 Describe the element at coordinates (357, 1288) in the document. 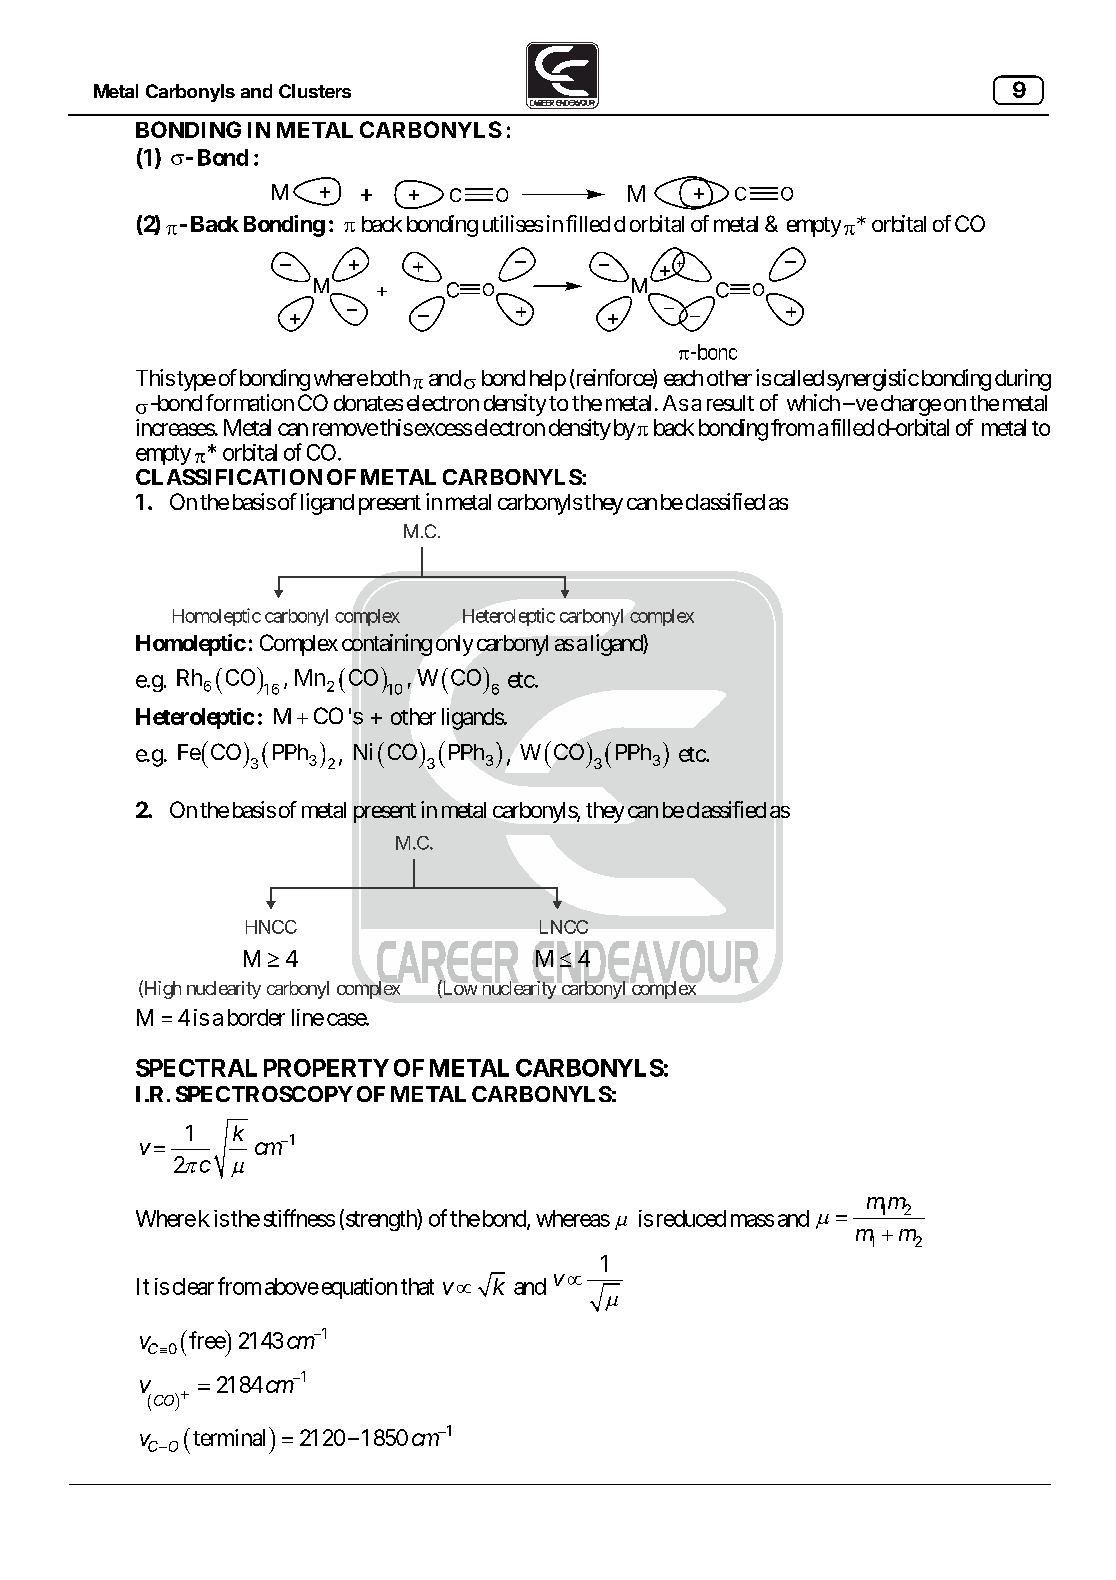

I see `equation` at that location.
